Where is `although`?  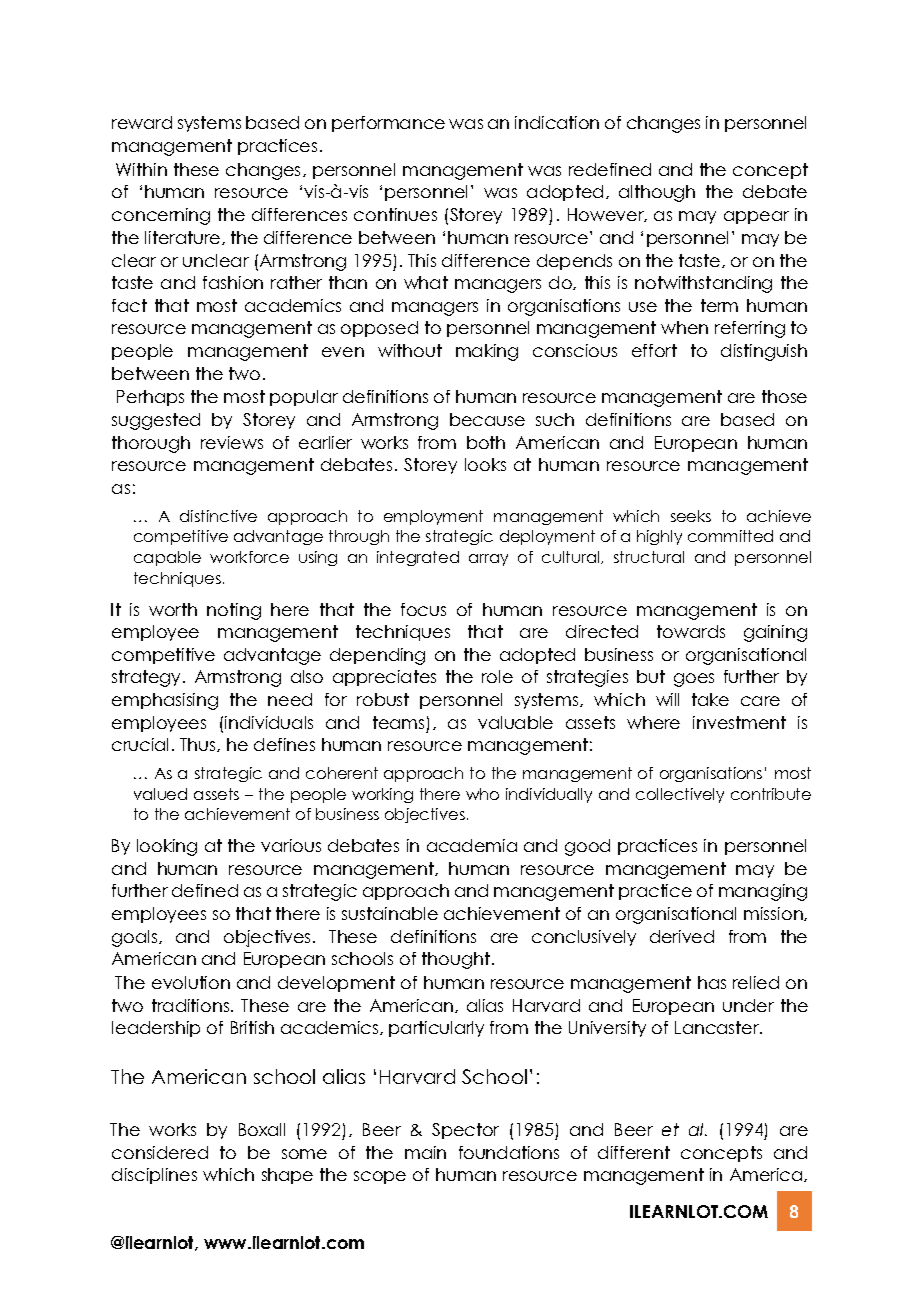 although is located at coordinates (657, 193).
